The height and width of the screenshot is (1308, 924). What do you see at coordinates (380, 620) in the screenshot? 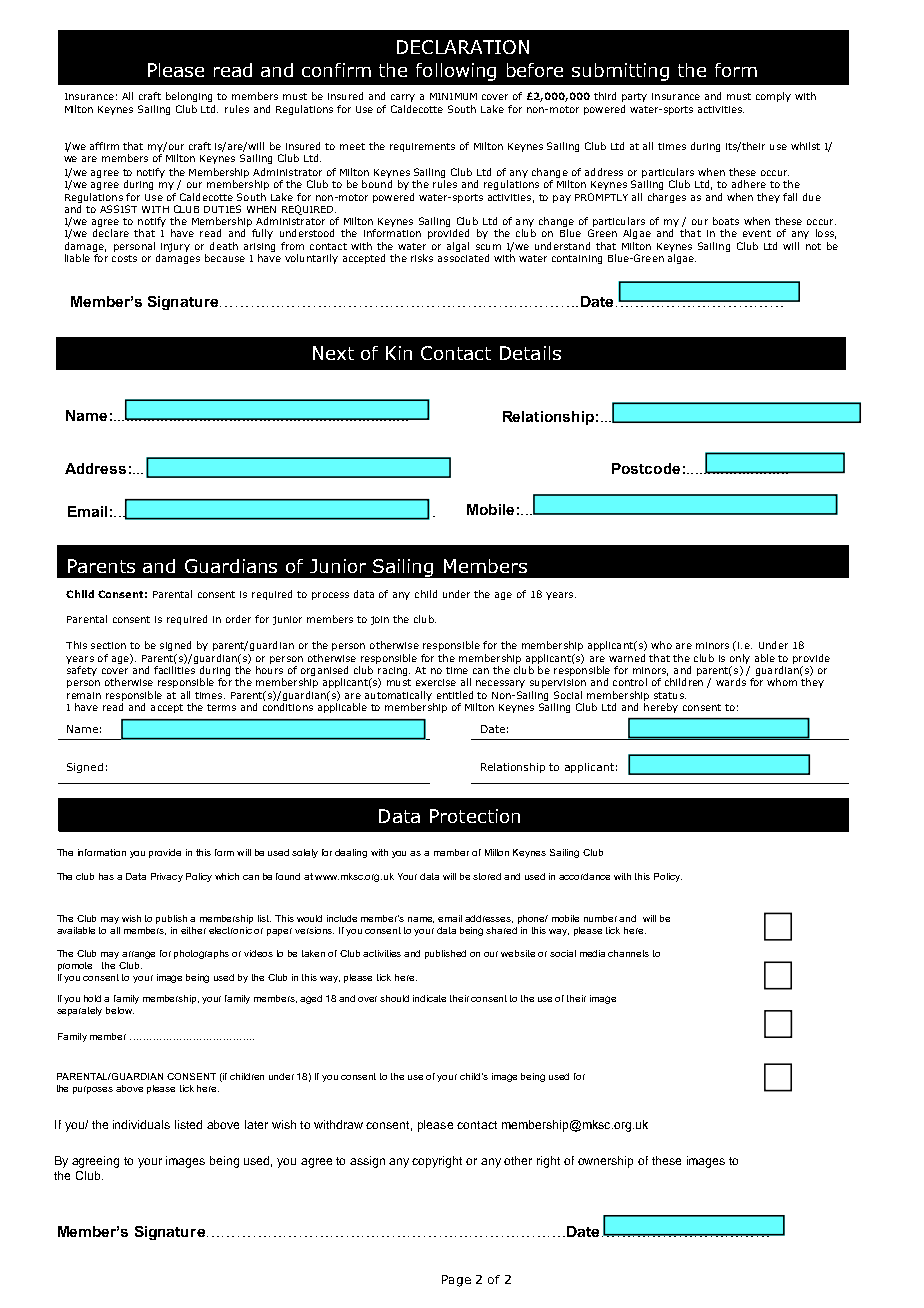
I see `join` at bounding box center [380, 620].
